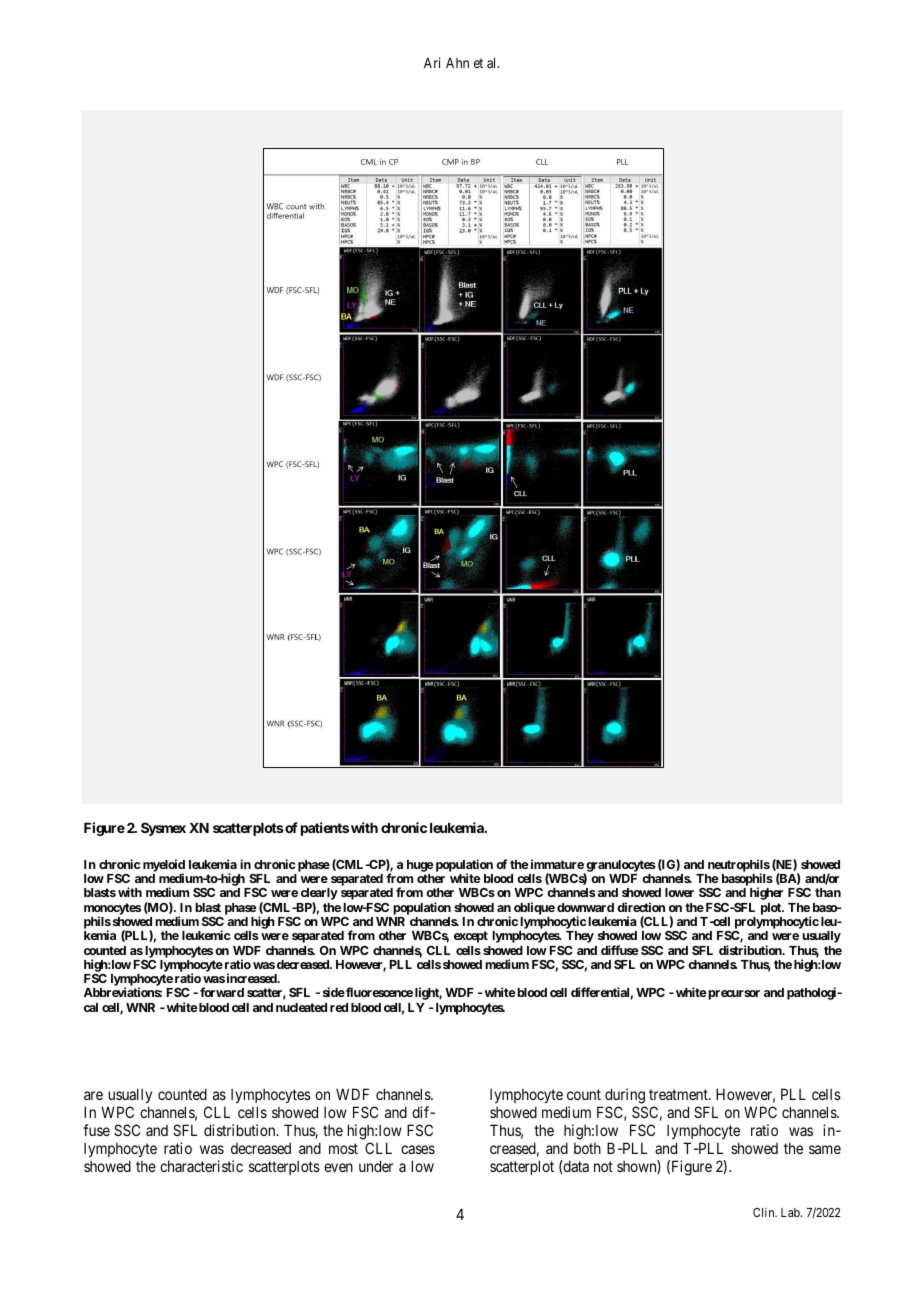 The height and width of the screenshot is (1308, 924). What do you see at coordinates (164, 866) in the screenshot?
I see `myeloid` at bounding box center [164, 866].
